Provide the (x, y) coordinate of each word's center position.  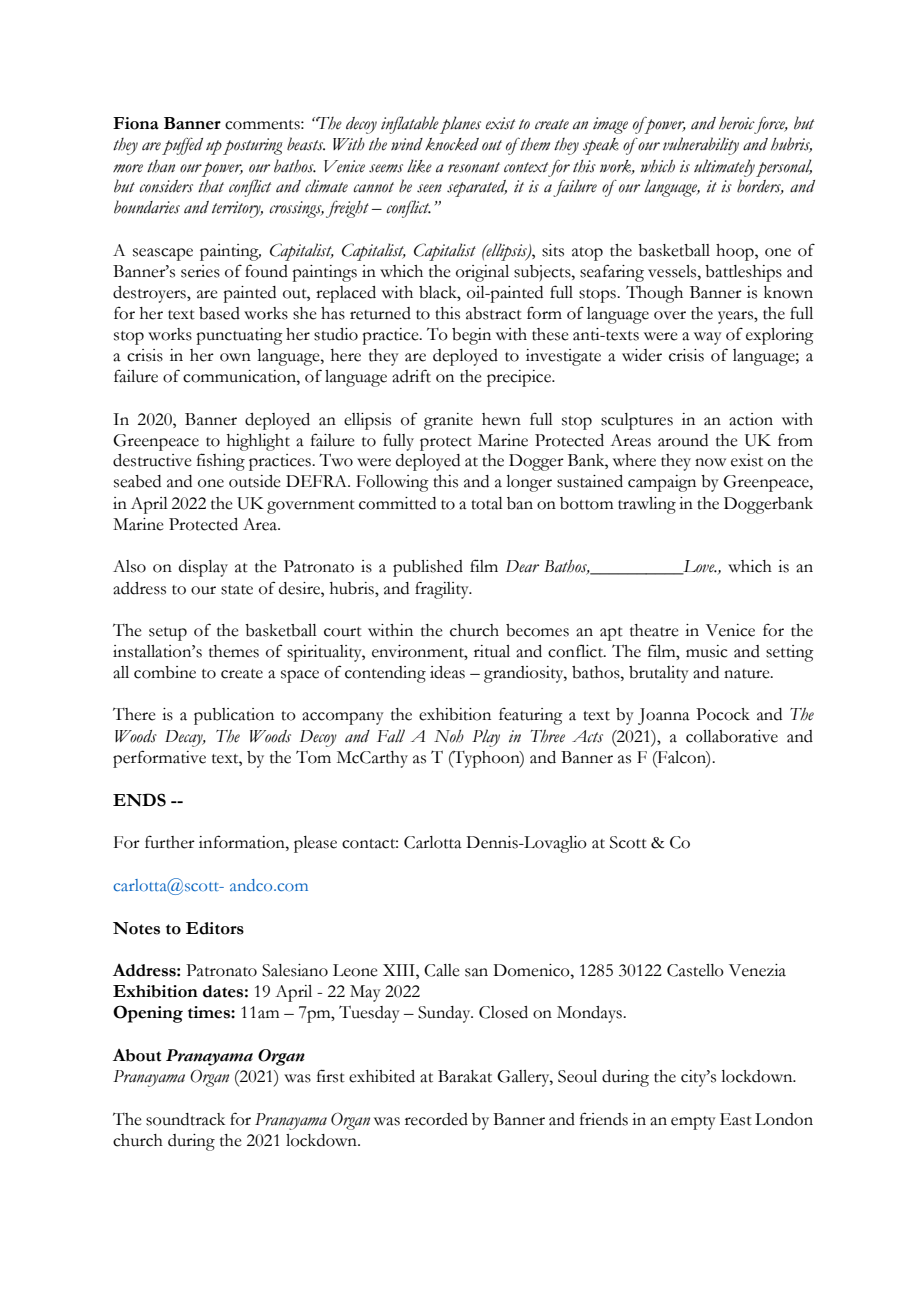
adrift (411, 376)
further (170, 842)
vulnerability (701, 146)
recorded (436, 1119)
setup (168, 634)
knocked (452, 144)
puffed (182, 146)
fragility (443, 590)
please (315, 844)
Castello (695, 970)
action (751, 419)
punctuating (239, 336)
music (707, 651)
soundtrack (185, 1119)
